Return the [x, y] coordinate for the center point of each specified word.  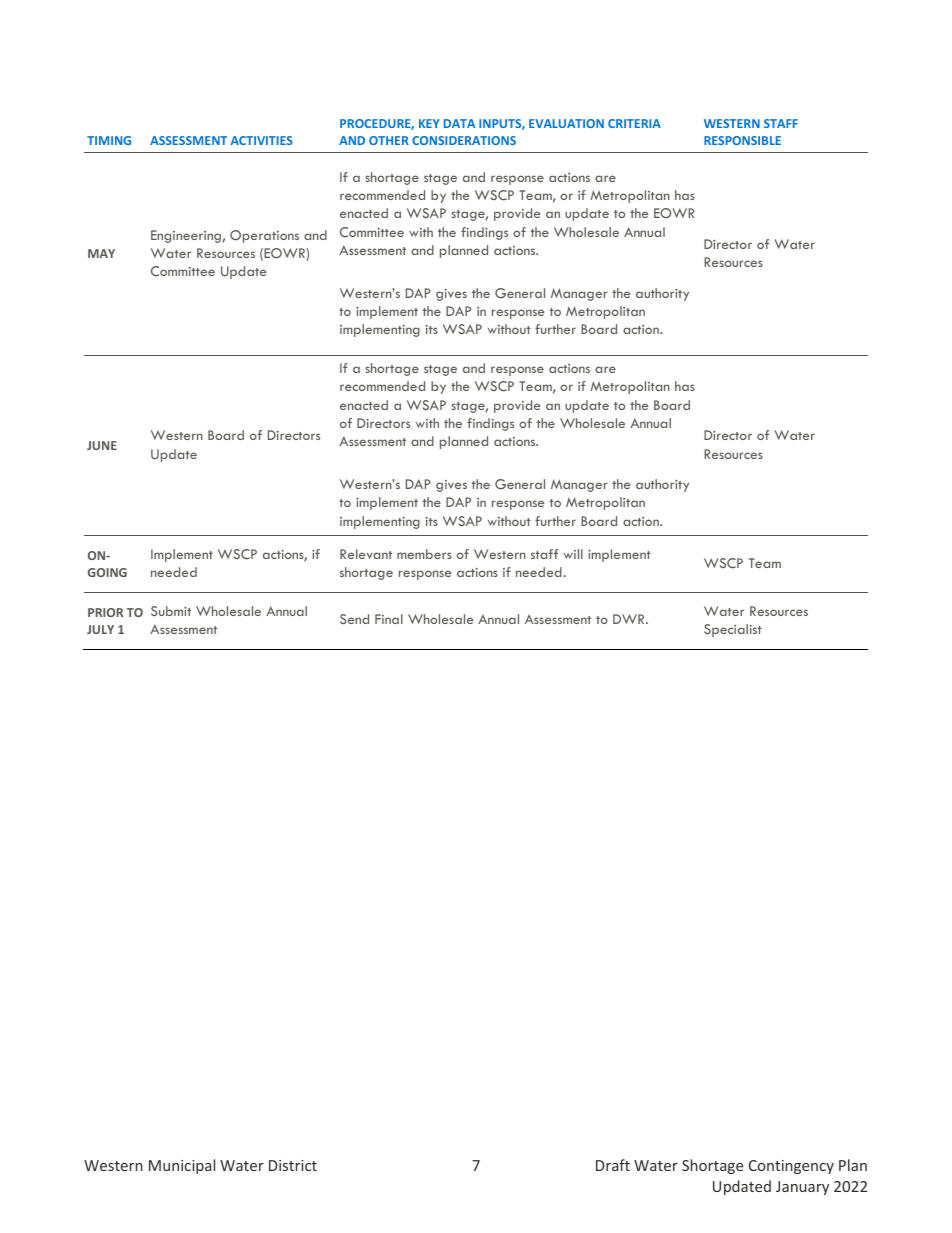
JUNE [102, 445]
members [424, 554]
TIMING [109, 140]
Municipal [182, 1166]
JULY [100, 629]
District [293, 1165]
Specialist [733, 630]
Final [389, 619]
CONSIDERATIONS [464, 140]
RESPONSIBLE [742, 140]
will [573, 554]
